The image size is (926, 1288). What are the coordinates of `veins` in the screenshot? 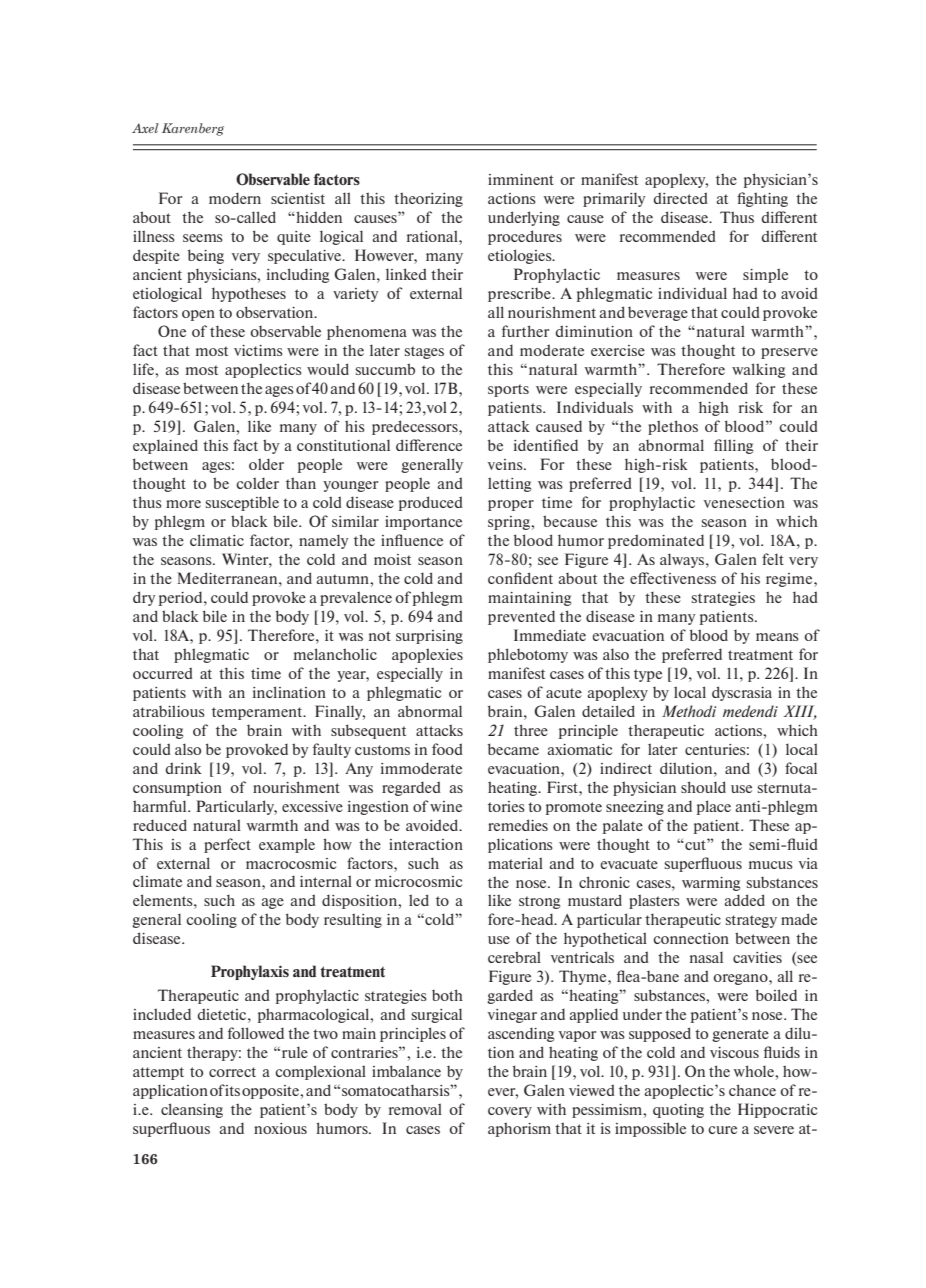 It's located at (506, 464).
